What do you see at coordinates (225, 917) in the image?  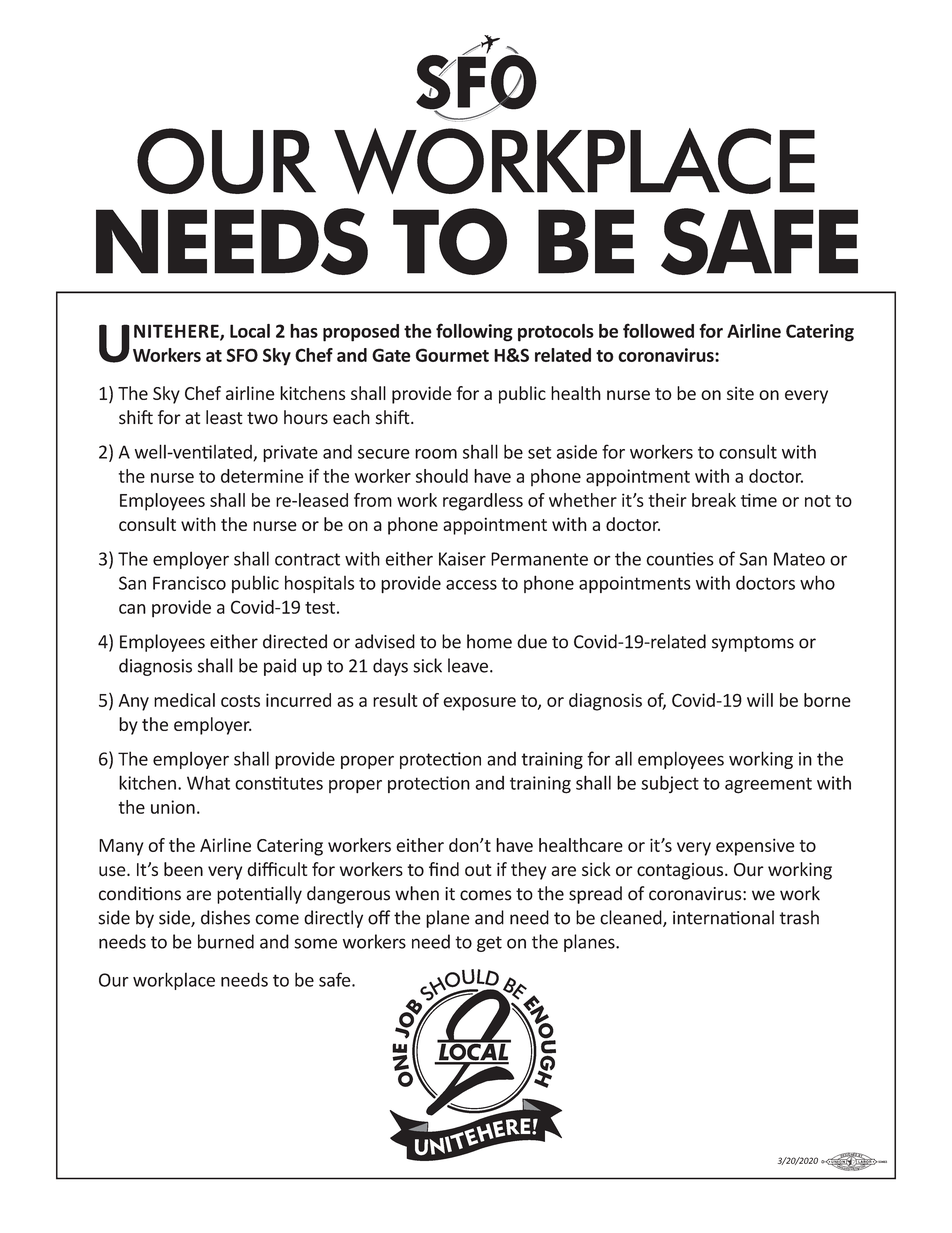 I see `dishes` at bounding box center [225, 917].
